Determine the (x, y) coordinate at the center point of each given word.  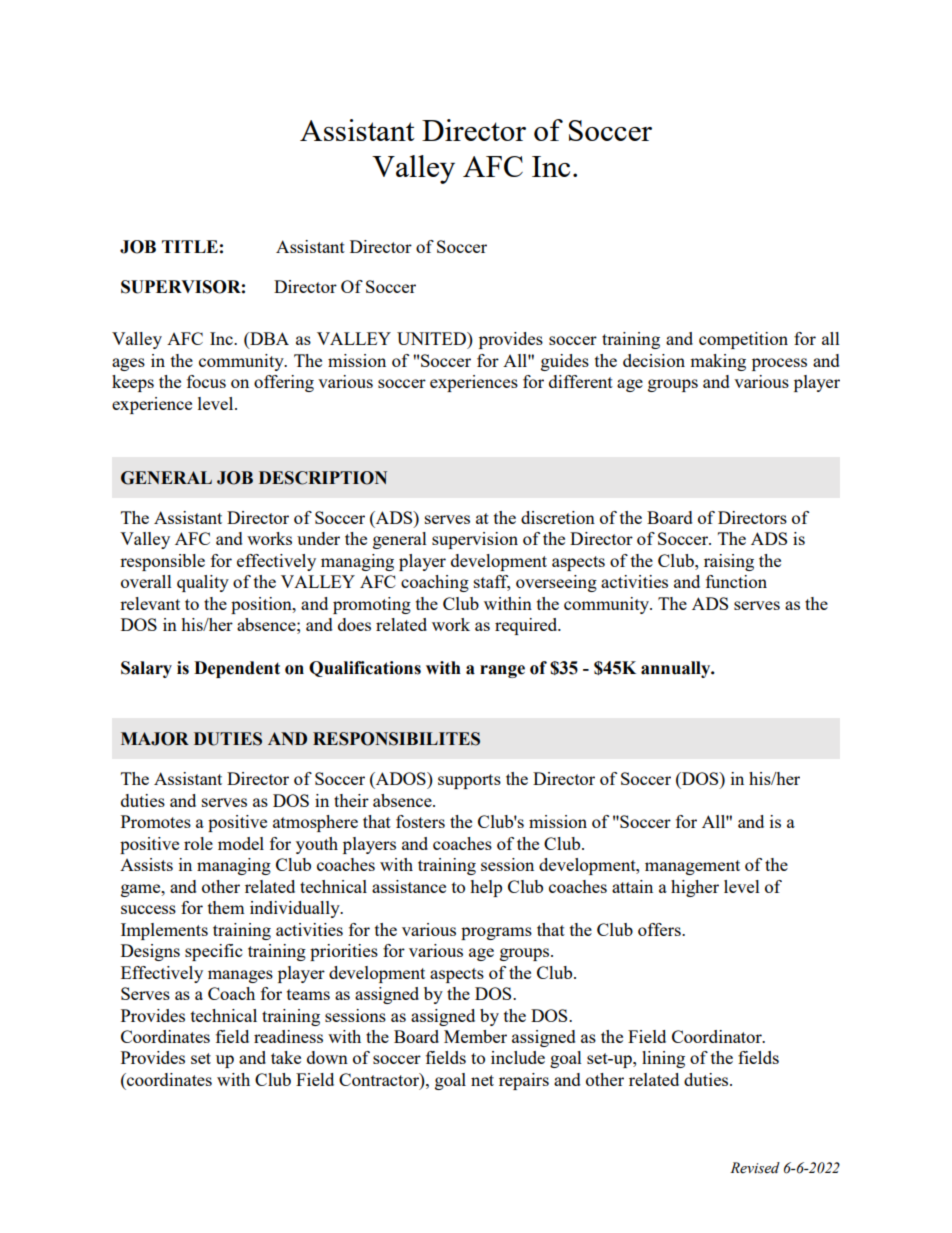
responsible (162, 562)
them (226, 907)
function (736, 581)
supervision (475, 540)
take (286, 1057)
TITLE (190, 246)
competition (743, 340)
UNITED (432, 338)
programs (496, 933)
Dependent (237, 669)
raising (729, 562)
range (502, 671)
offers (660, 929)
